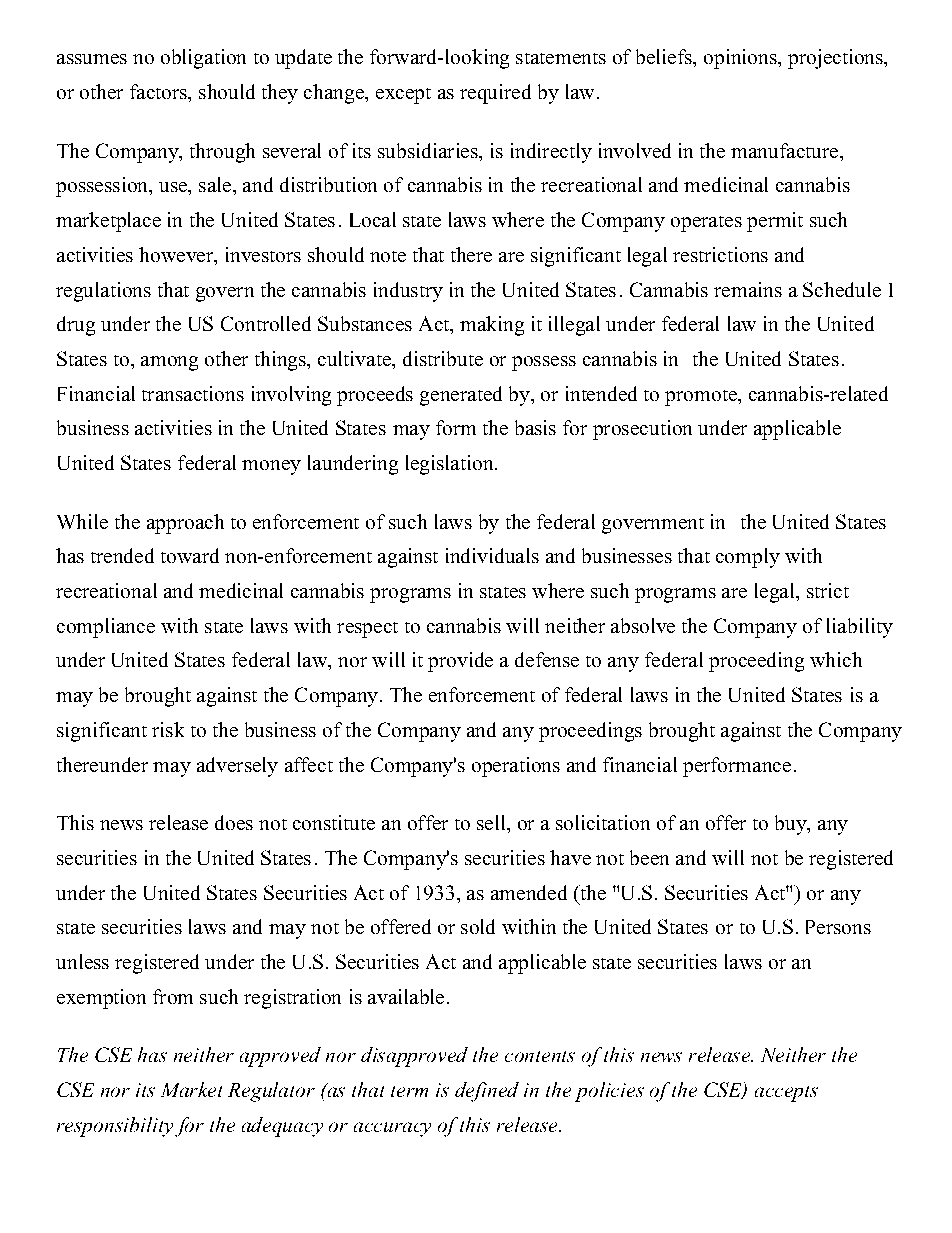 This document has width=952, height=1233. Describe the element at coordinates (169, 363) in the document. I see `among` at that location.
